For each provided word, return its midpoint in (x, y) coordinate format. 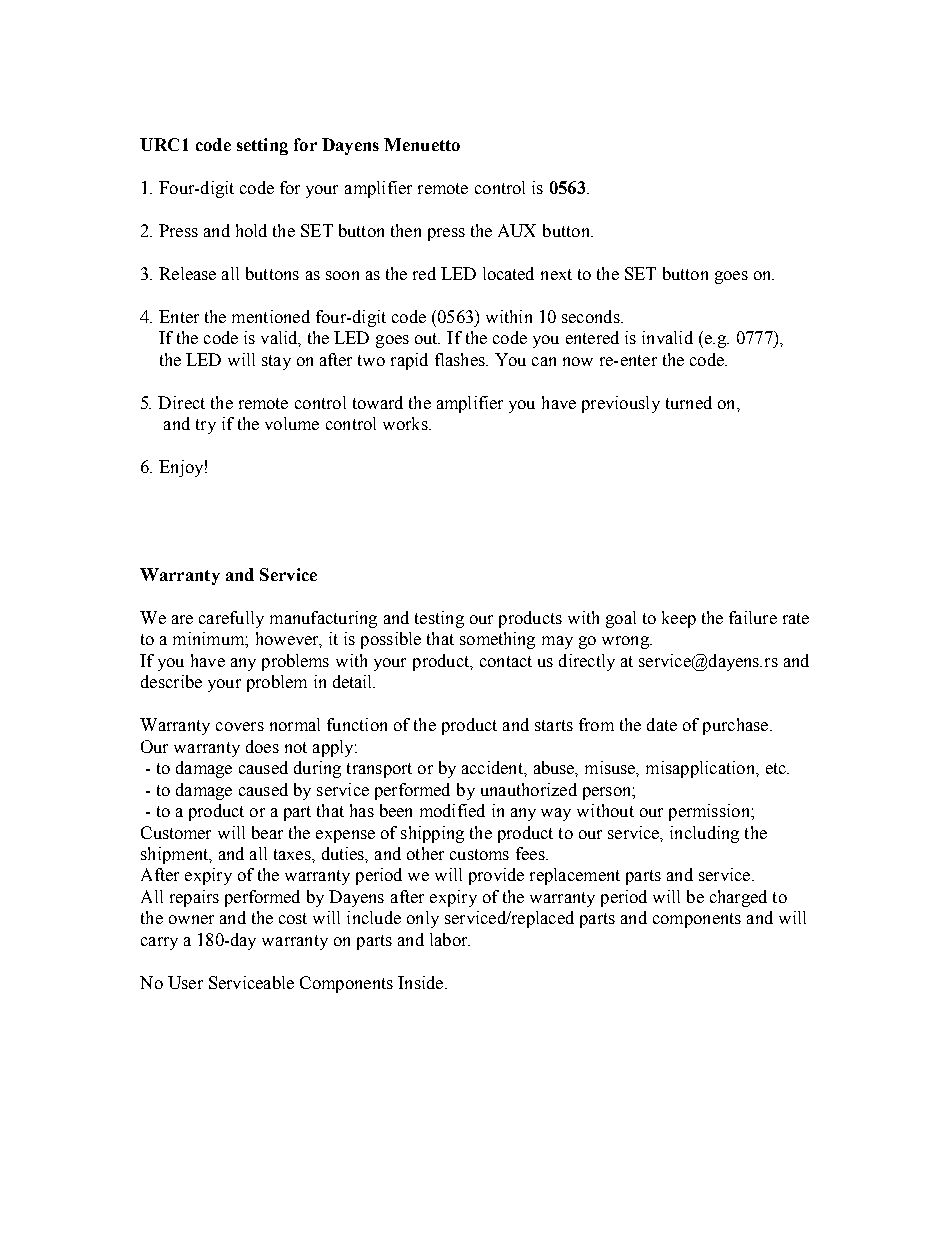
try (206, 426)
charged (738, 898)
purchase (737, 726)
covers (240, 726)
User (185, 982)
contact (506, 661)
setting (262, 146)
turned (689, 402)
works (406, 423)
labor (450, 939)
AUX (517, 230)
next (556, 274)
